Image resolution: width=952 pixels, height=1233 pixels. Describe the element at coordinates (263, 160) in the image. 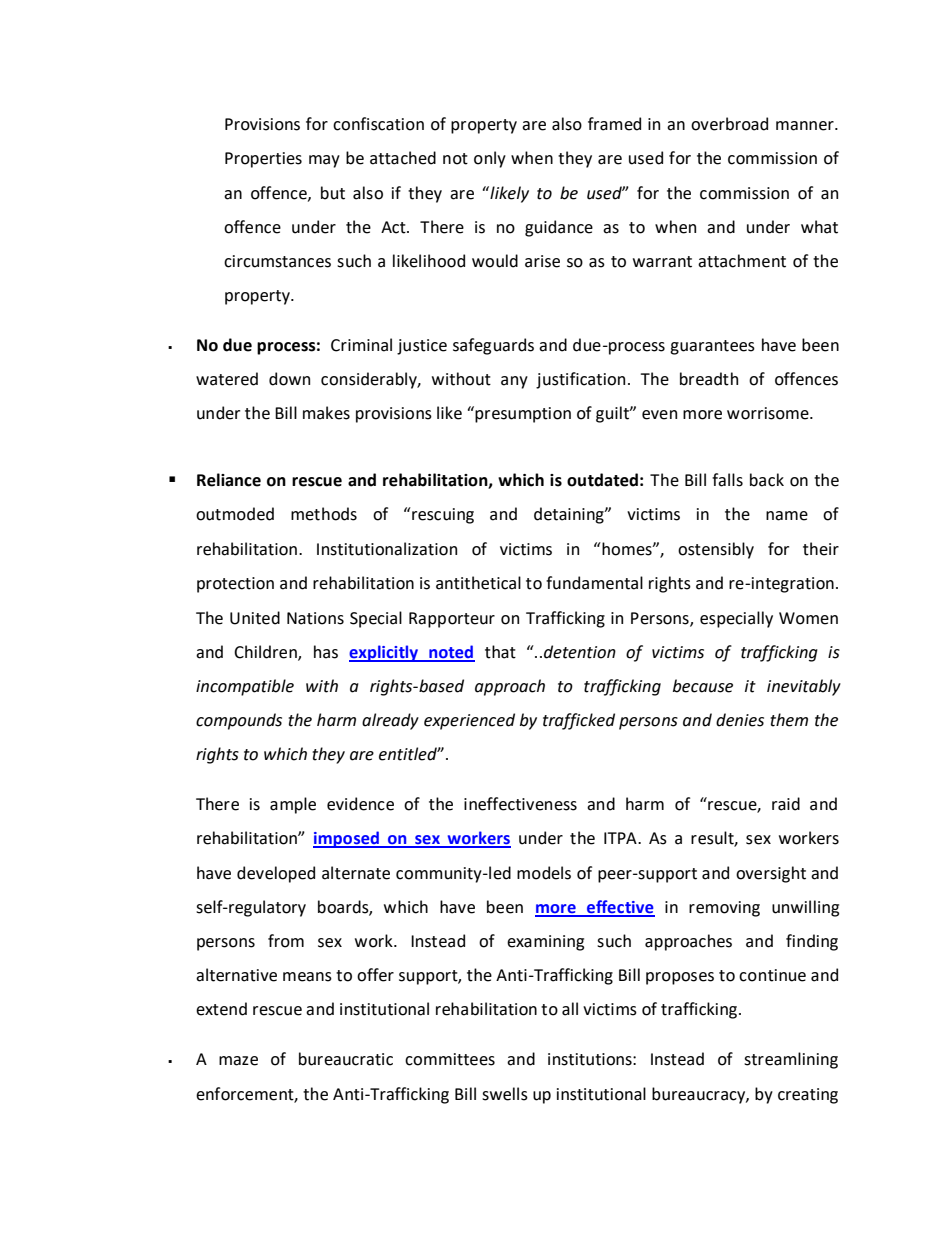

I see `Properties` at that location.
